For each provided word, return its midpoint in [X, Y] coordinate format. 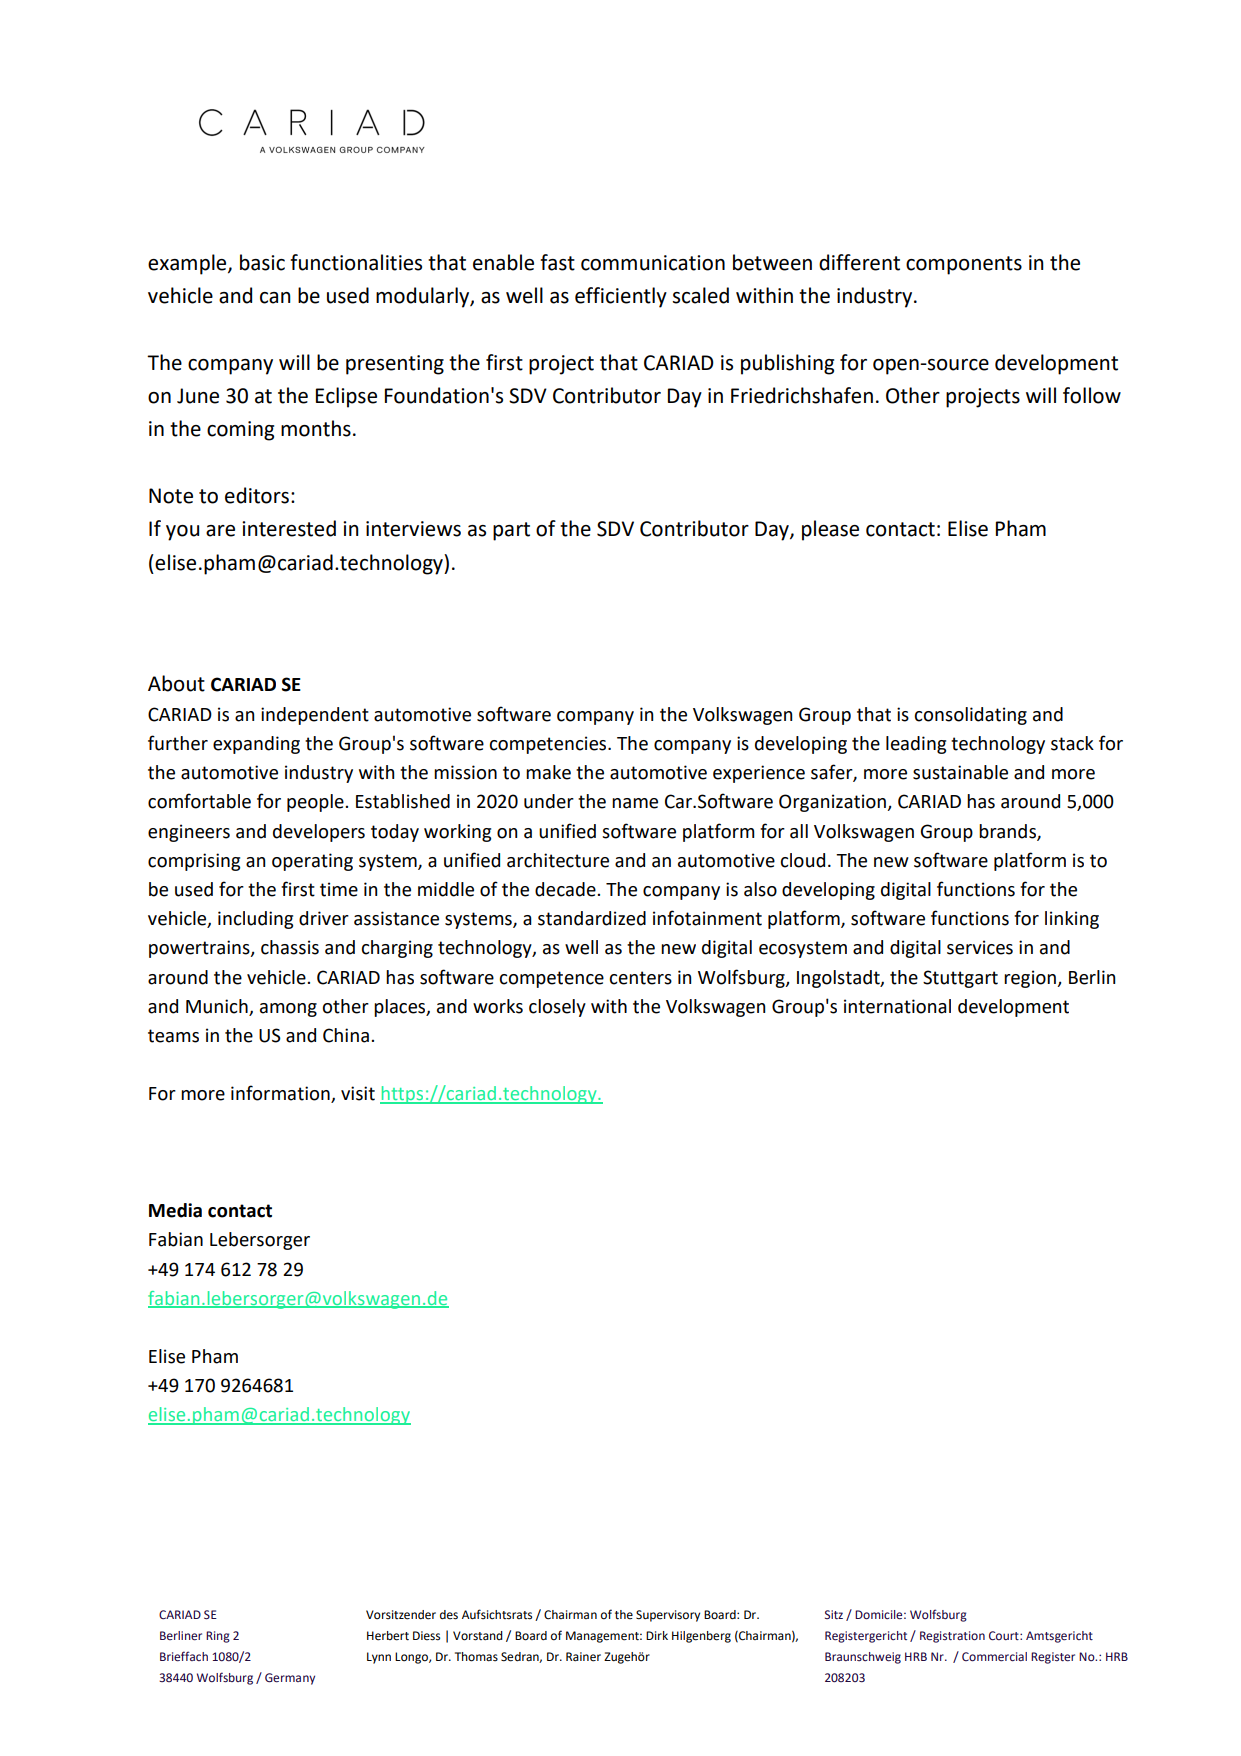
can [275, 298]
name [635, 803]
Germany [290, 1679]
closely [557, 1008]
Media [175, 1210]
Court [1005, 1636]
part [511, 531]
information [281, 1094]
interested [289, 528]
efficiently [621, 297]
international [897, 1006]
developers [319, 833]
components [964, 265]
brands [1008, 832]
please [830, 530]
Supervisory [668, 1616]
